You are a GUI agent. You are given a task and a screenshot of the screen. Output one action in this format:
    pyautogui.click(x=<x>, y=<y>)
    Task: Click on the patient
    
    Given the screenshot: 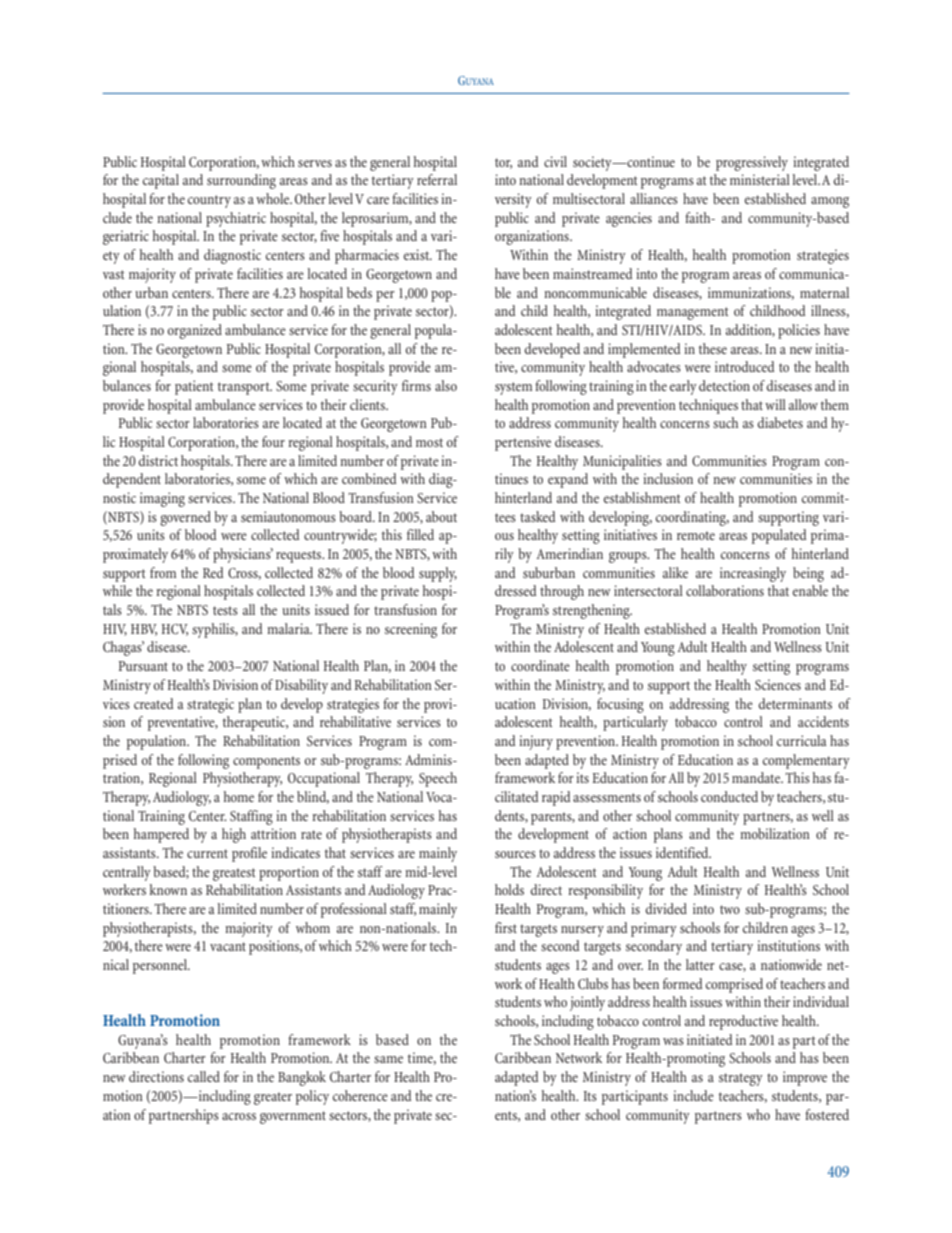 What is the action you would take?
    pyautogui.click(x=194, y=387)
